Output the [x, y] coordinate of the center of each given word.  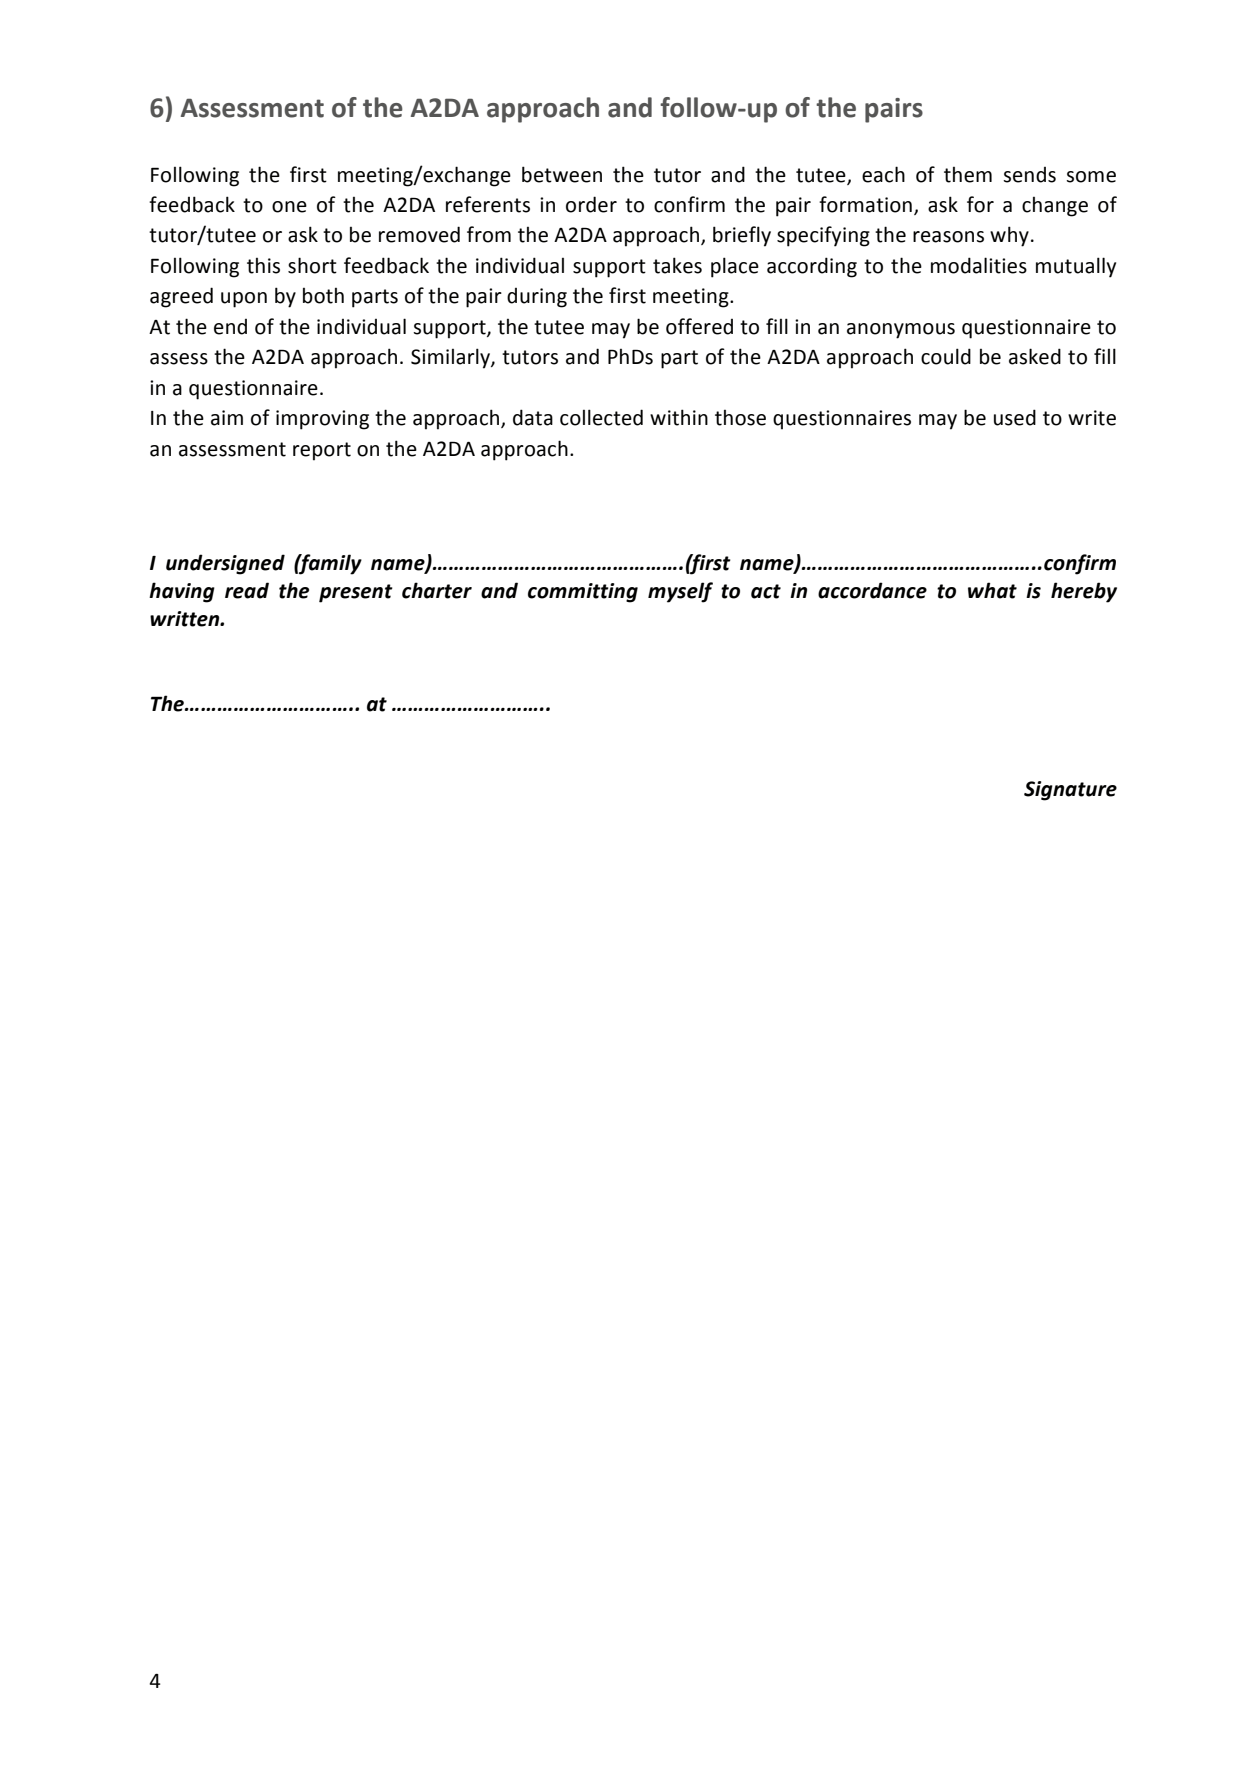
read [247, 590]
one [289, 207]
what [992, 590]
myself [680, 592]
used [1015, 417]
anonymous [901, 331]
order [591, 204]
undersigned [225, 564]
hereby [1084, 592]
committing [583, 593]
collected [601, 417]
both [323, 296]
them [968, 175]
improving [322, 420]
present [356, 593]
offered [699, 326]
